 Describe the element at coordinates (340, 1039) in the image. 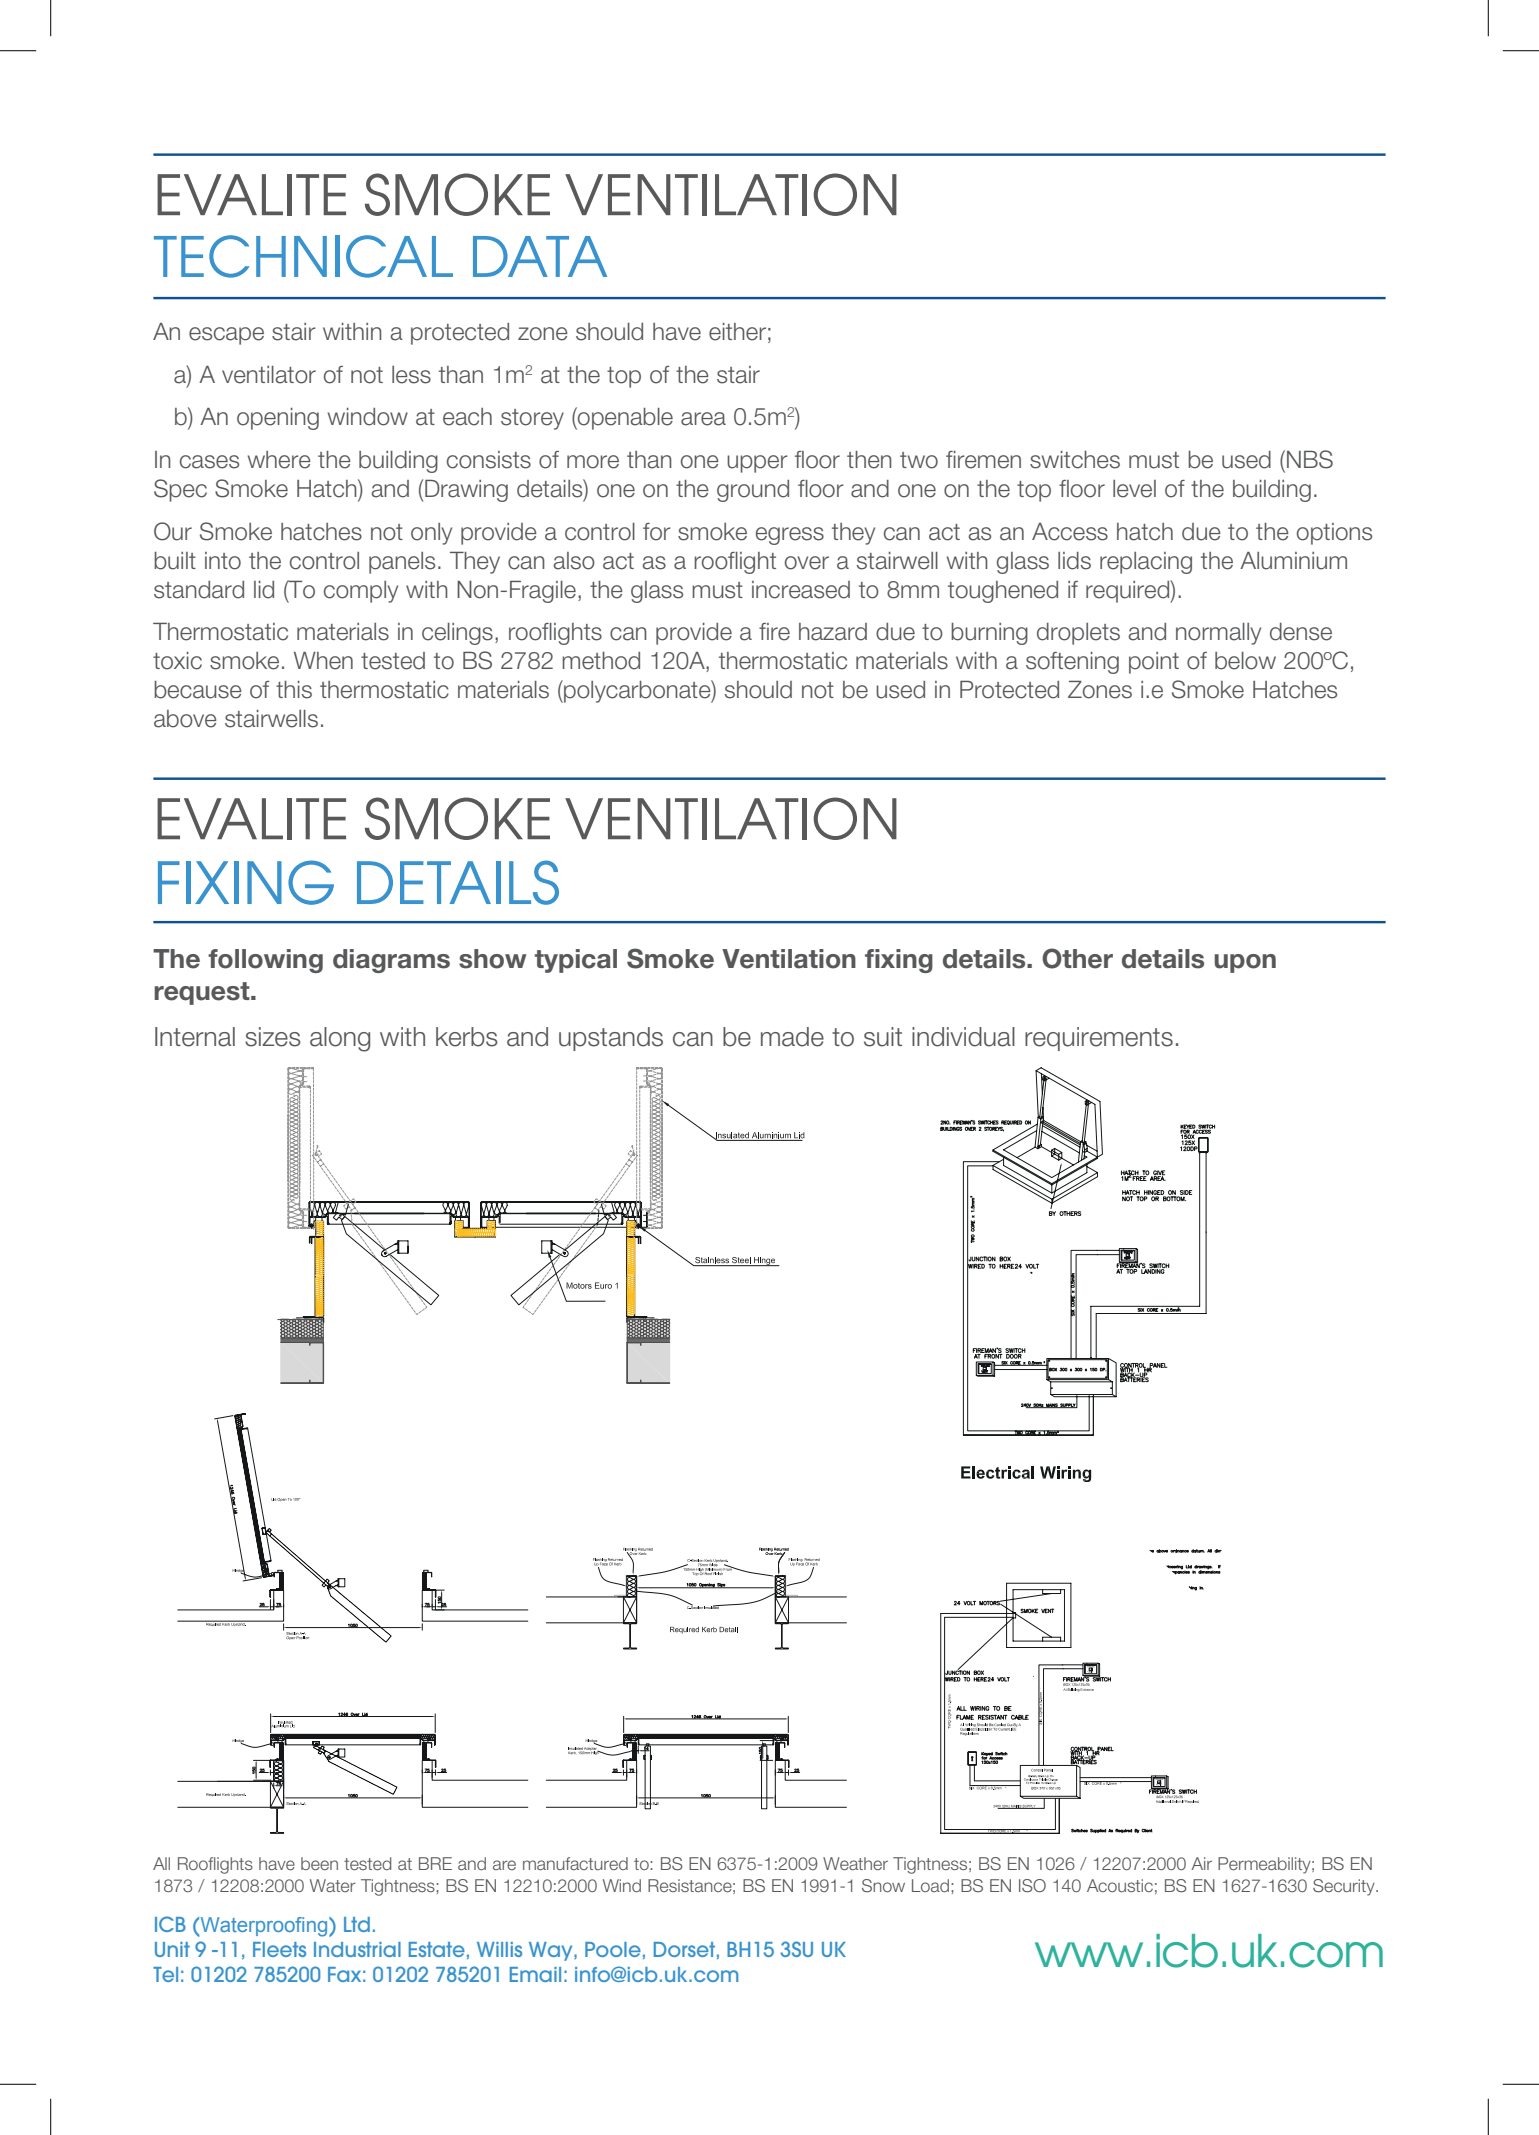

I see `along` at that location.
